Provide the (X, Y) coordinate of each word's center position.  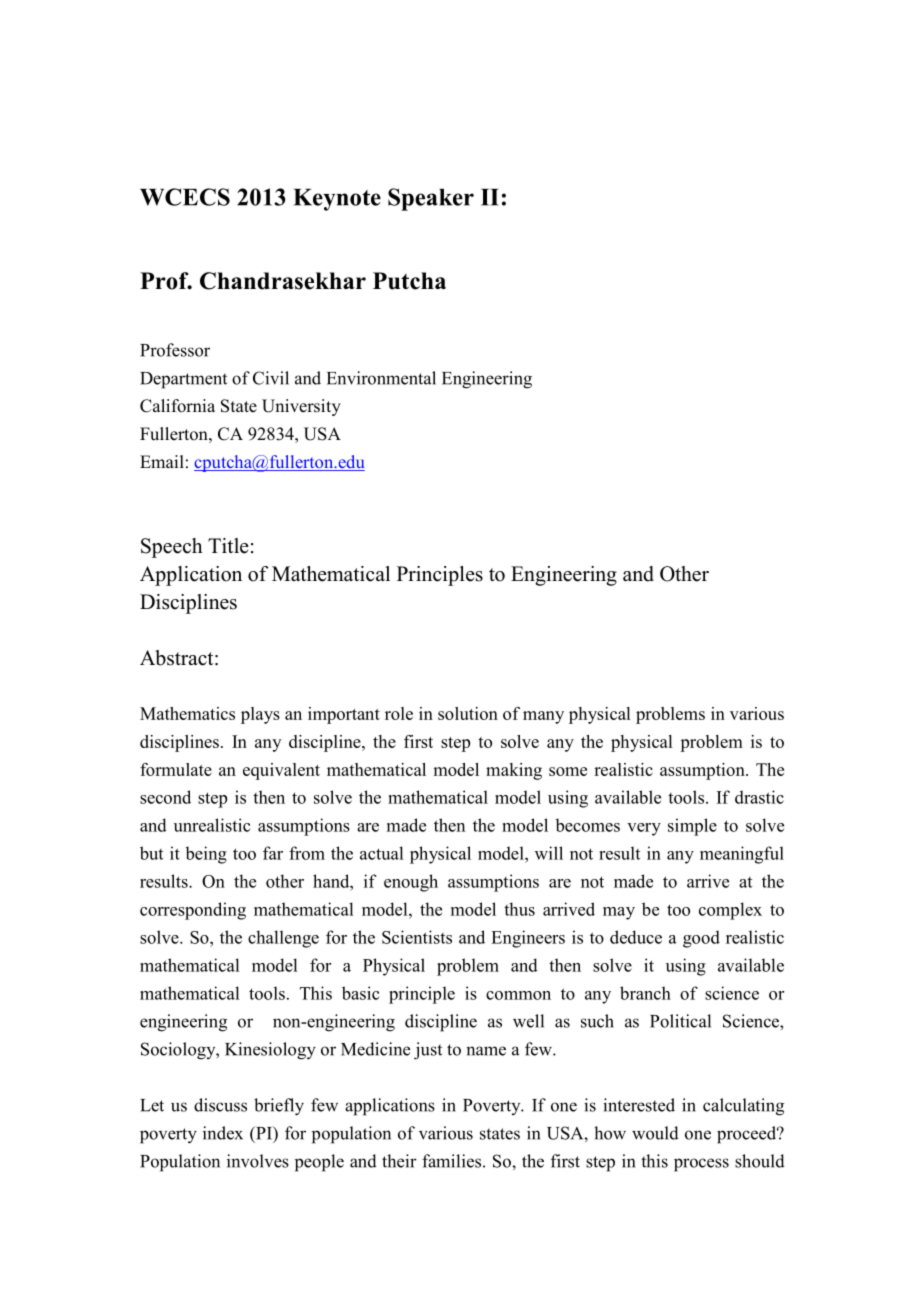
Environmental (381, 378)
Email (162, 461)
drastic (759, 797)
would (655, 1133)
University (301, 407)
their (399, 1161)
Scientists (417, 937)
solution (468, 713)
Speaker (431, 199)
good (701, 939)
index (223, 1133)
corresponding (193, 911)
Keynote (337, 200)
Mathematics (187, 713)
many (543, 717)
